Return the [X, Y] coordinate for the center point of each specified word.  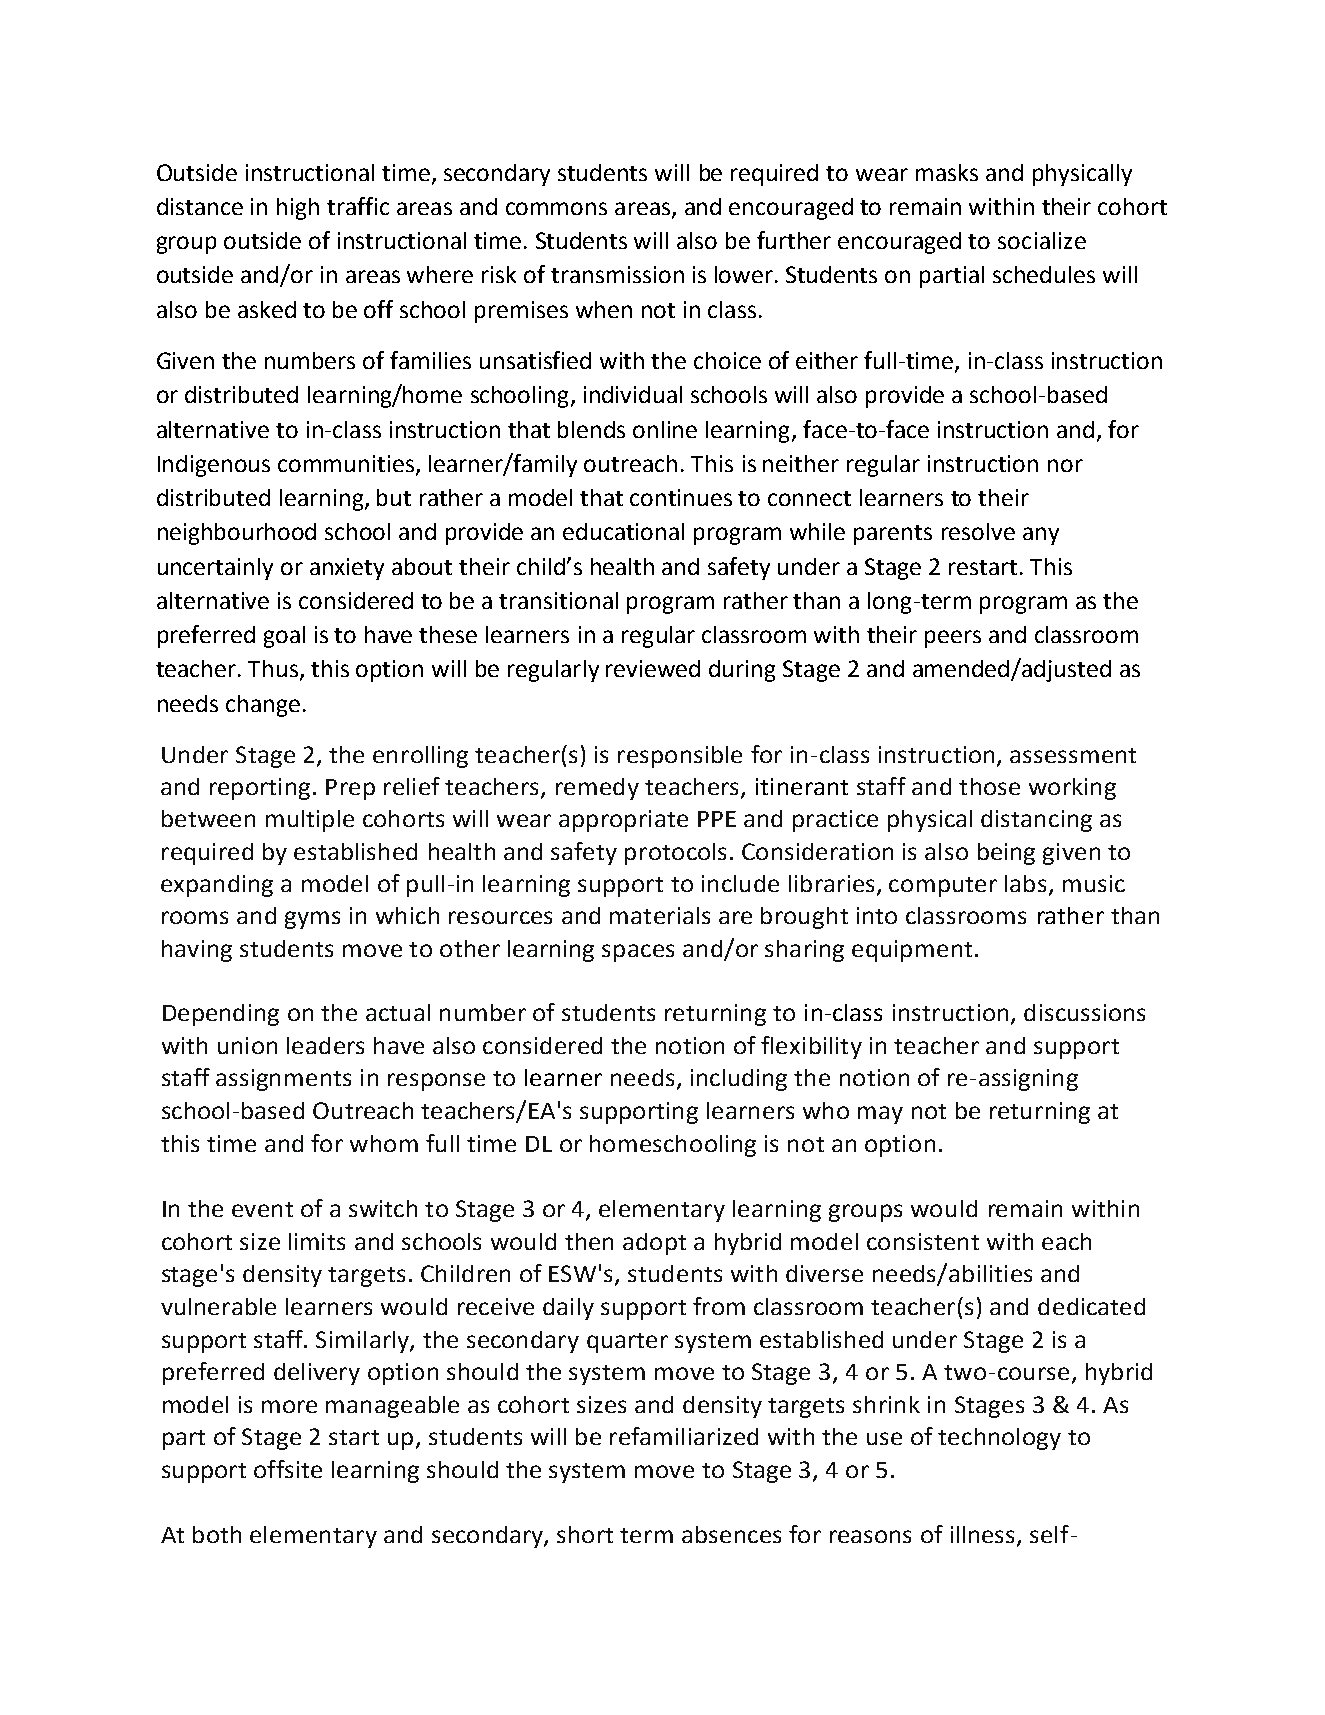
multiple [310, 821]
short [585, 1534]
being [1006, 854]
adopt [654, 1244]
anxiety [347, 569]
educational [623, 531]
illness [984, 1536]
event [262, 1209]
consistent [923, 1241]
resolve [978, 531]
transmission [617, 274]
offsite [288, 1469]
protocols [675, 854]
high [298, 209]
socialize [1042, 240]
